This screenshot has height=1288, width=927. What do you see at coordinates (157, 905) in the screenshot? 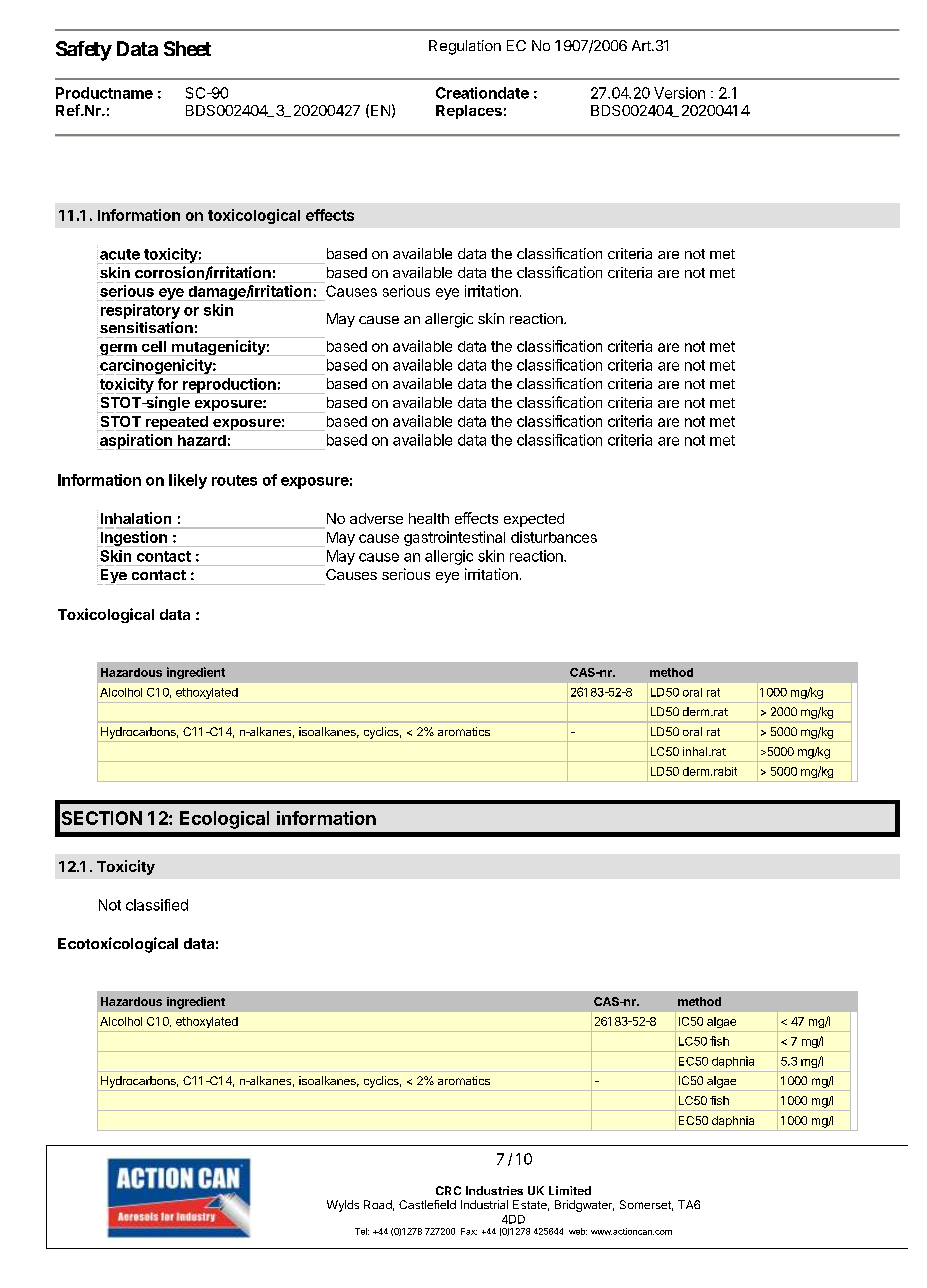
I see `classified` at bounding box center [157, 905].
